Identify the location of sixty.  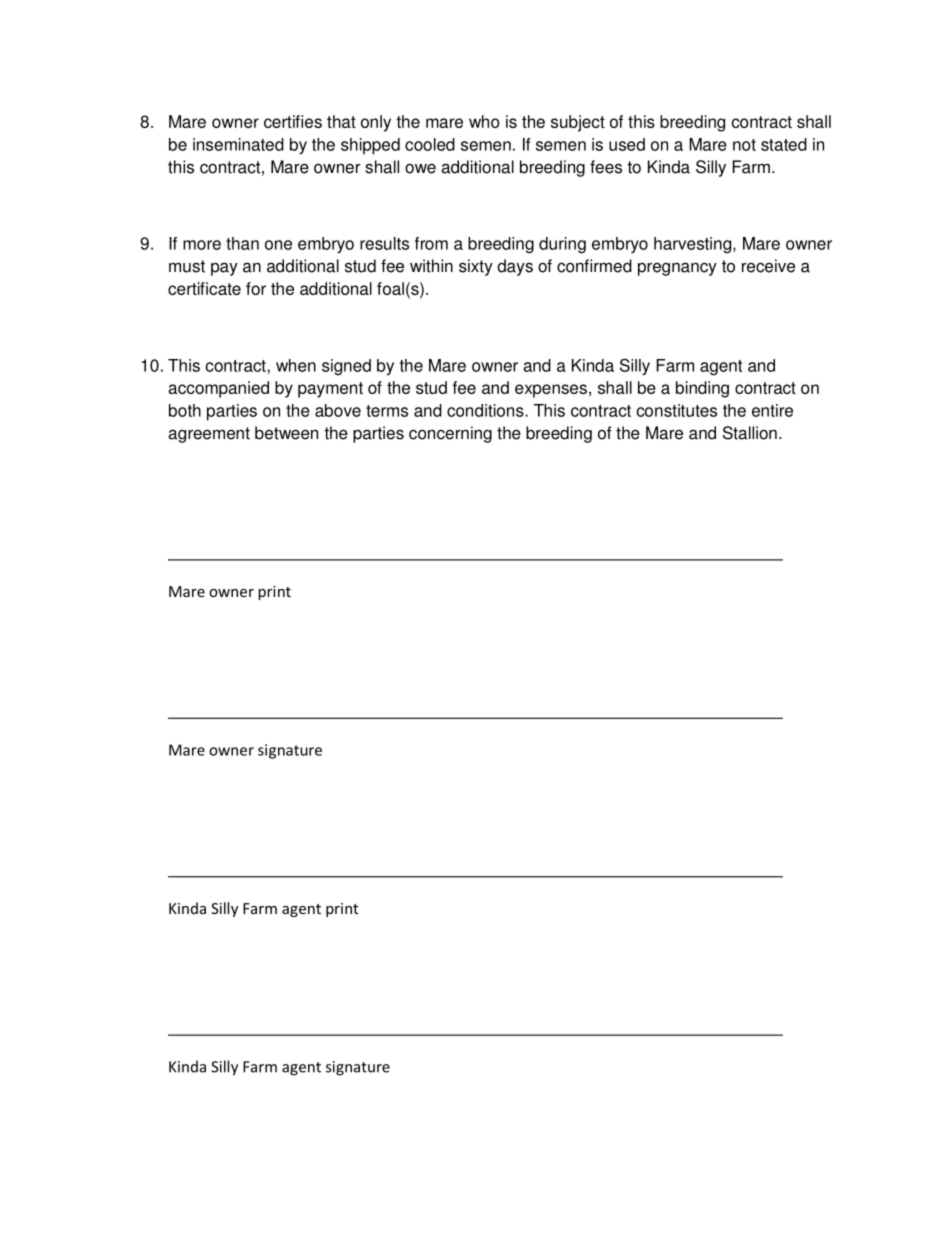
(476, 267).
